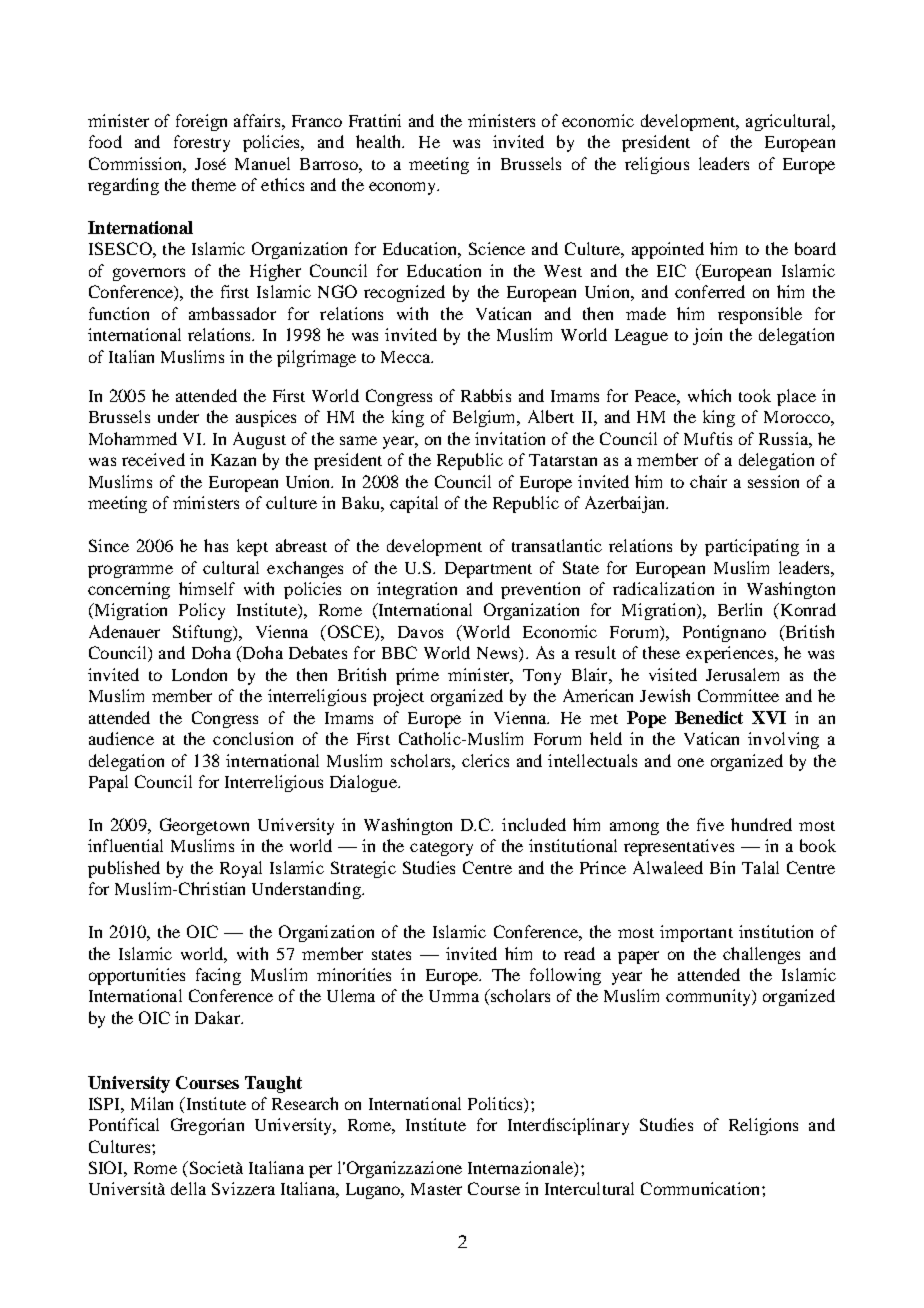 The image size is (924, 1308). What do you see at coordinates (188, 1188) in the page?
I see `della` at bounding box center [188, 1188].
